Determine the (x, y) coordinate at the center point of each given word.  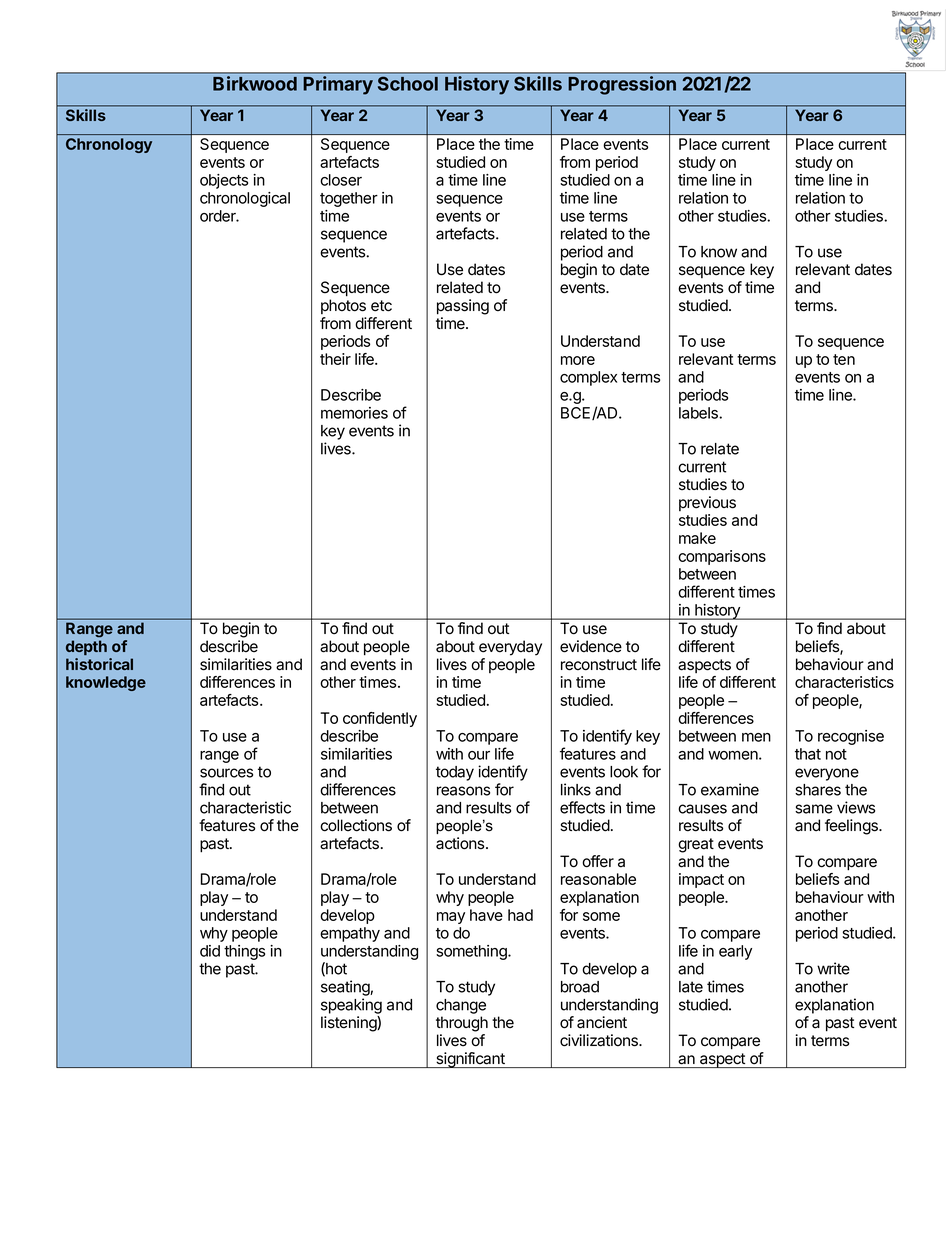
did (210, 951)
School (407, 83)
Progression (622, 85)
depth (86, 647)
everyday (510, 648)
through (462, 1024)
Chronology (109, 145)
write (833, 968)
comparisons (722, 557)
